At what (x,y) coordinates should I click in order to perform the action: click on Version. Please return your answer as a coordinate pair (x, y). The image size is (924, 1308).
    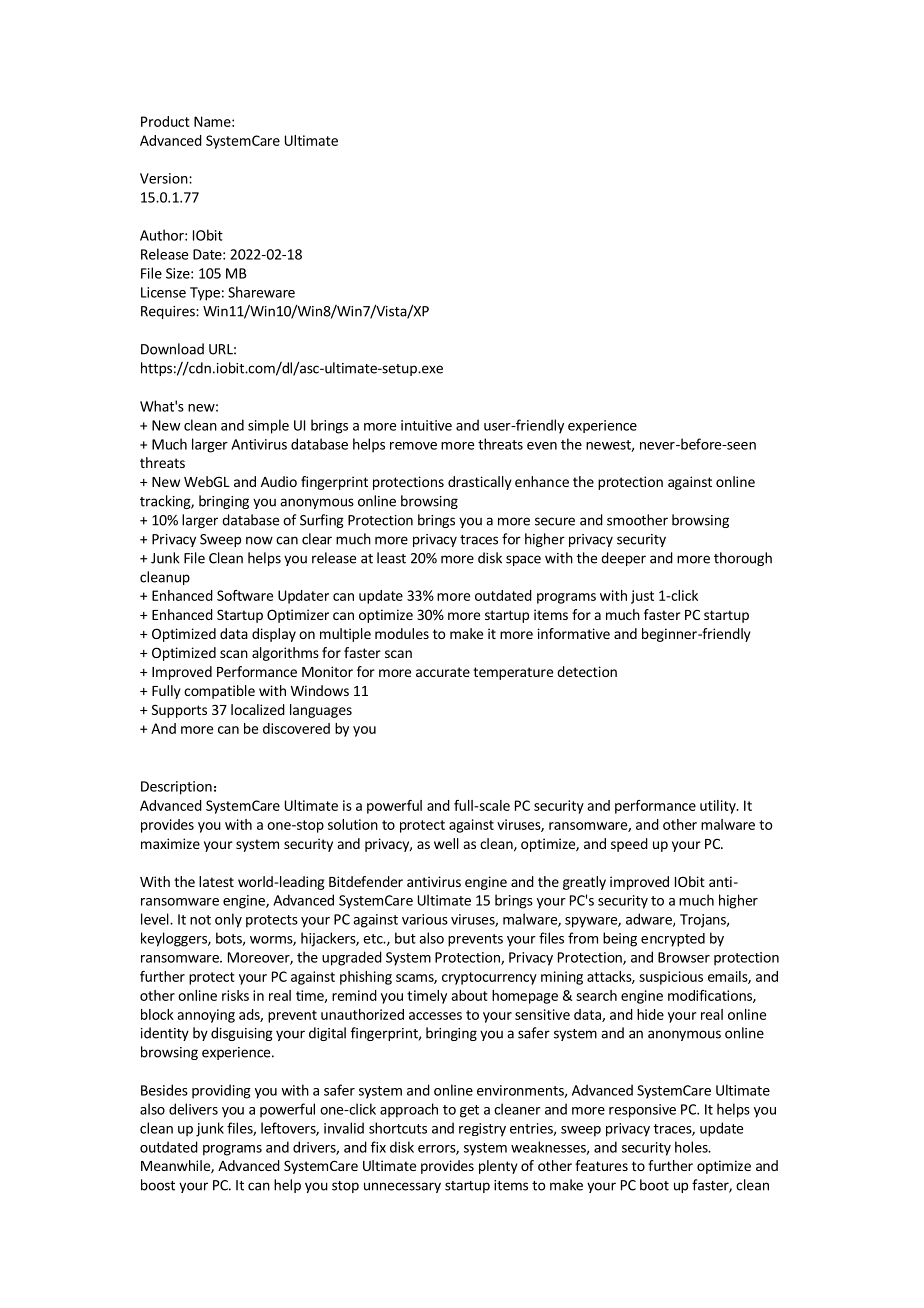
    Looking at the image, I should click on (164, 178).
